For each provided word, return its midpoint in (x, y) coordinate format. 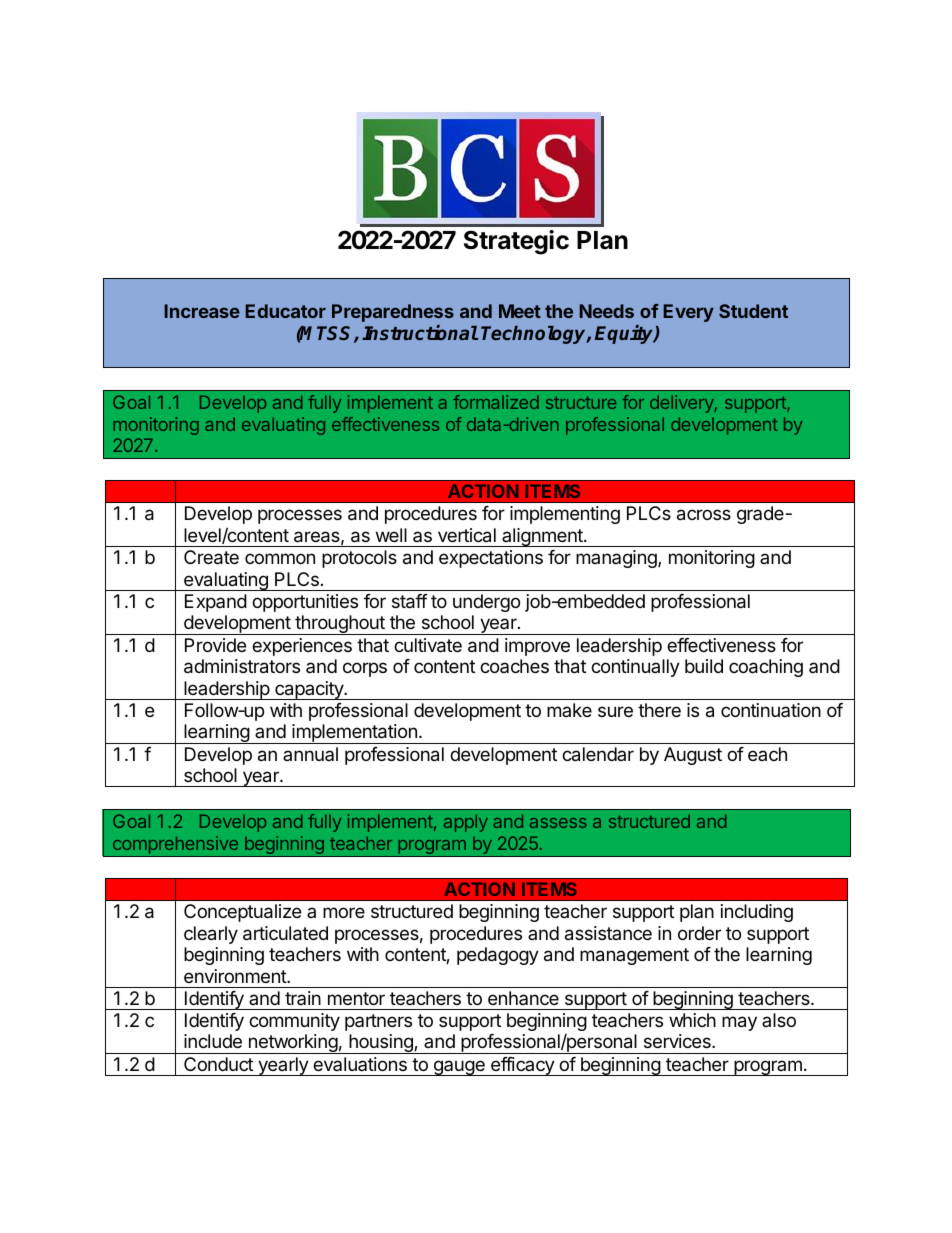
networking (292, 1044)
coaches (514, 666)
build (704, 666)
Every (689, 313)
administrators (242, 666)
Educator (286, 311)
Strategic (516, 242)
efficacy (522, 1066)
